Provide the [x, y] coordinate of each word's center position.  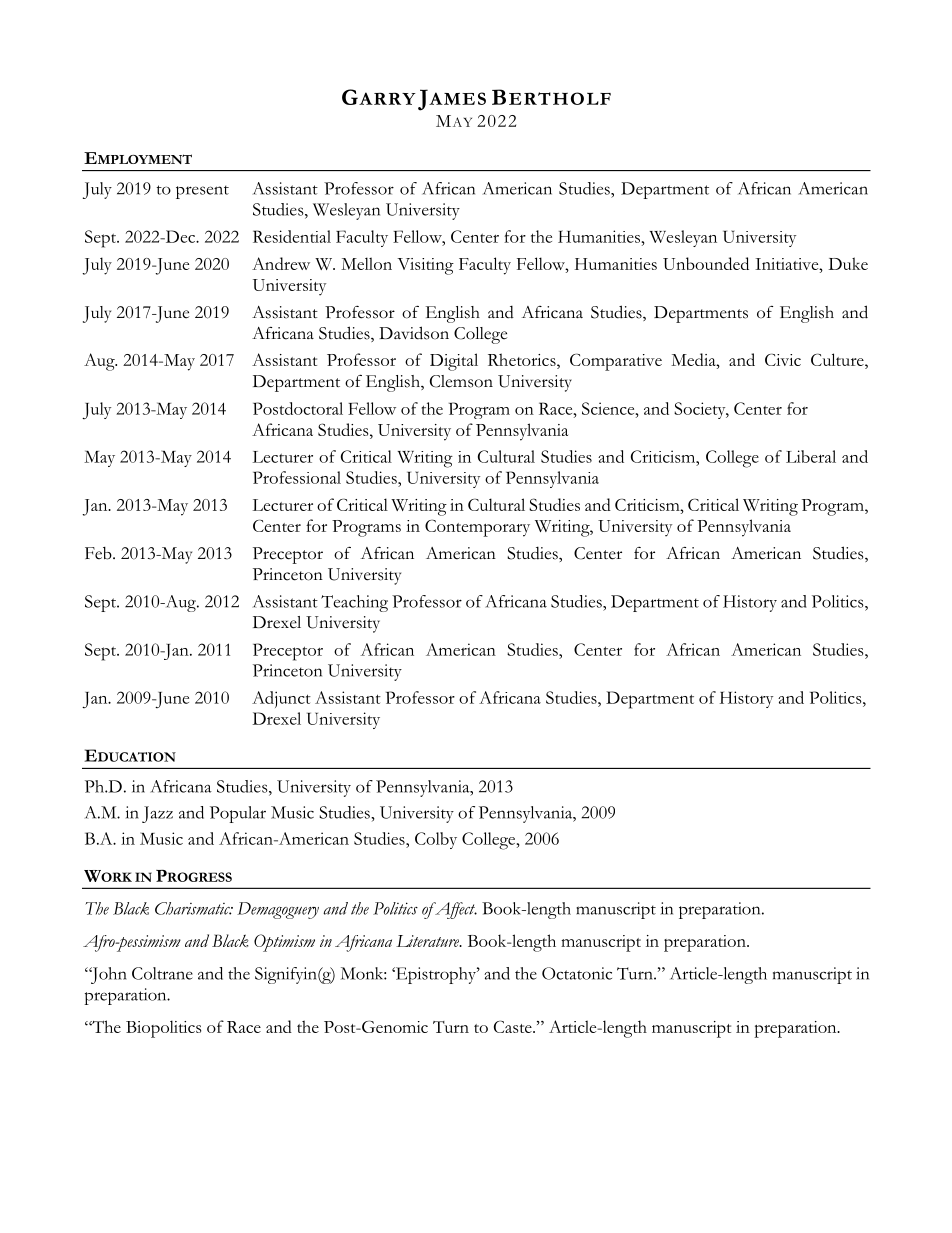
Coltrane [162, 973]
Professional [297, 477]
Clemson [461, 381]
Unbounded [706, 263]
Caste [514, 1026]
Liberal [811, 456]
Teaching [354, 603]
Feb [99, 553]
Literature [429, 941]
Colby [436, 840]
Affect [455, 910]
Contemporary [477, 528]
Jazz [157, 814]
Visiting [425, 266]
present [202, 192]
